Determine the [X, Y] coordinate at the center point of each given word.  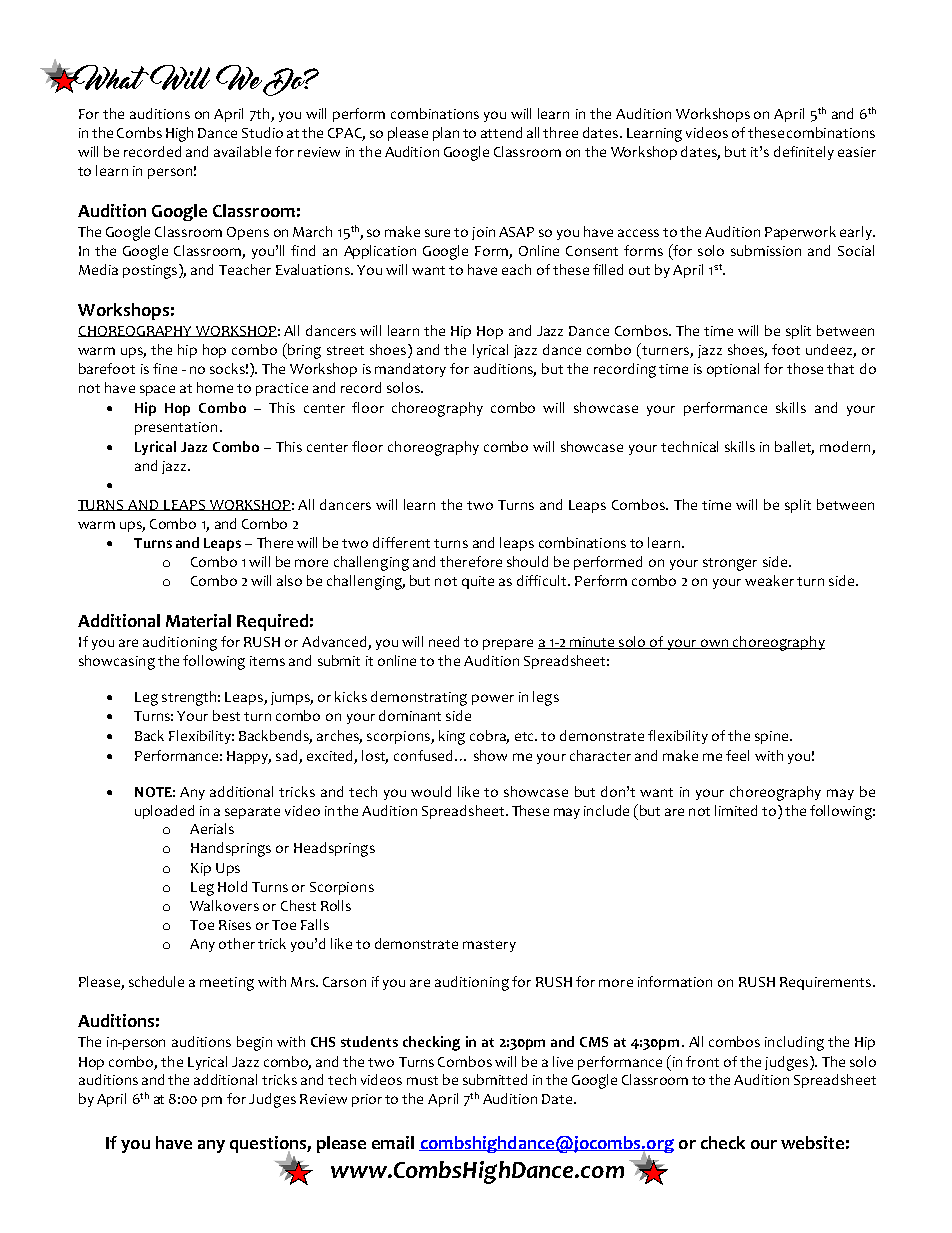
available [242, 151]
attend [501, 132]
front [702, 1061]
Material [198, 620]
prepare [508, 644]
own [715, 644]
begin [254, 1043]
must [422, 1080]
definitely [804, 153]
